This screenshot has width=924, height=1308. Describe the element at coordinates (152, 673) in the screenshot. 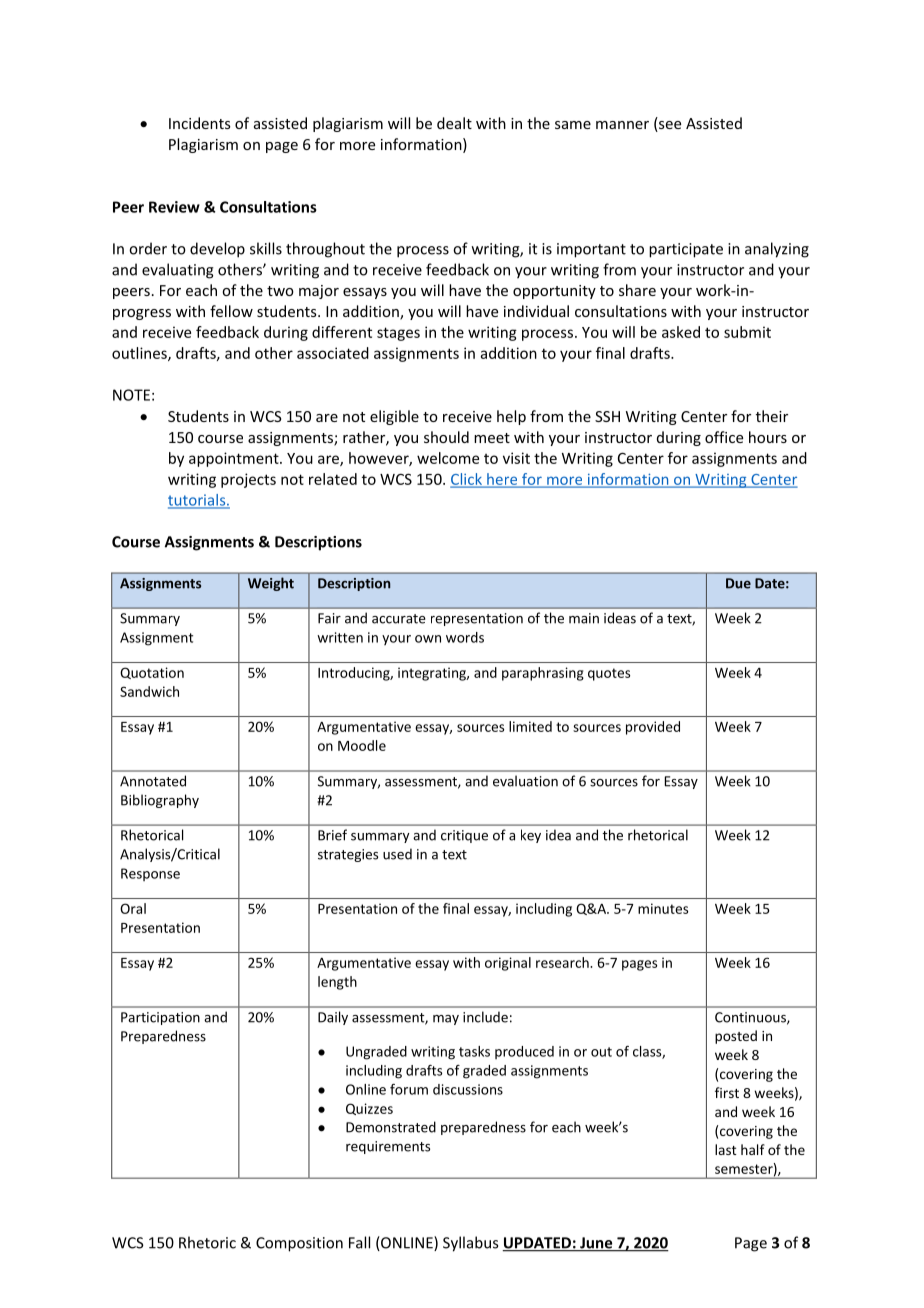

I see `Quotation` at that location.
